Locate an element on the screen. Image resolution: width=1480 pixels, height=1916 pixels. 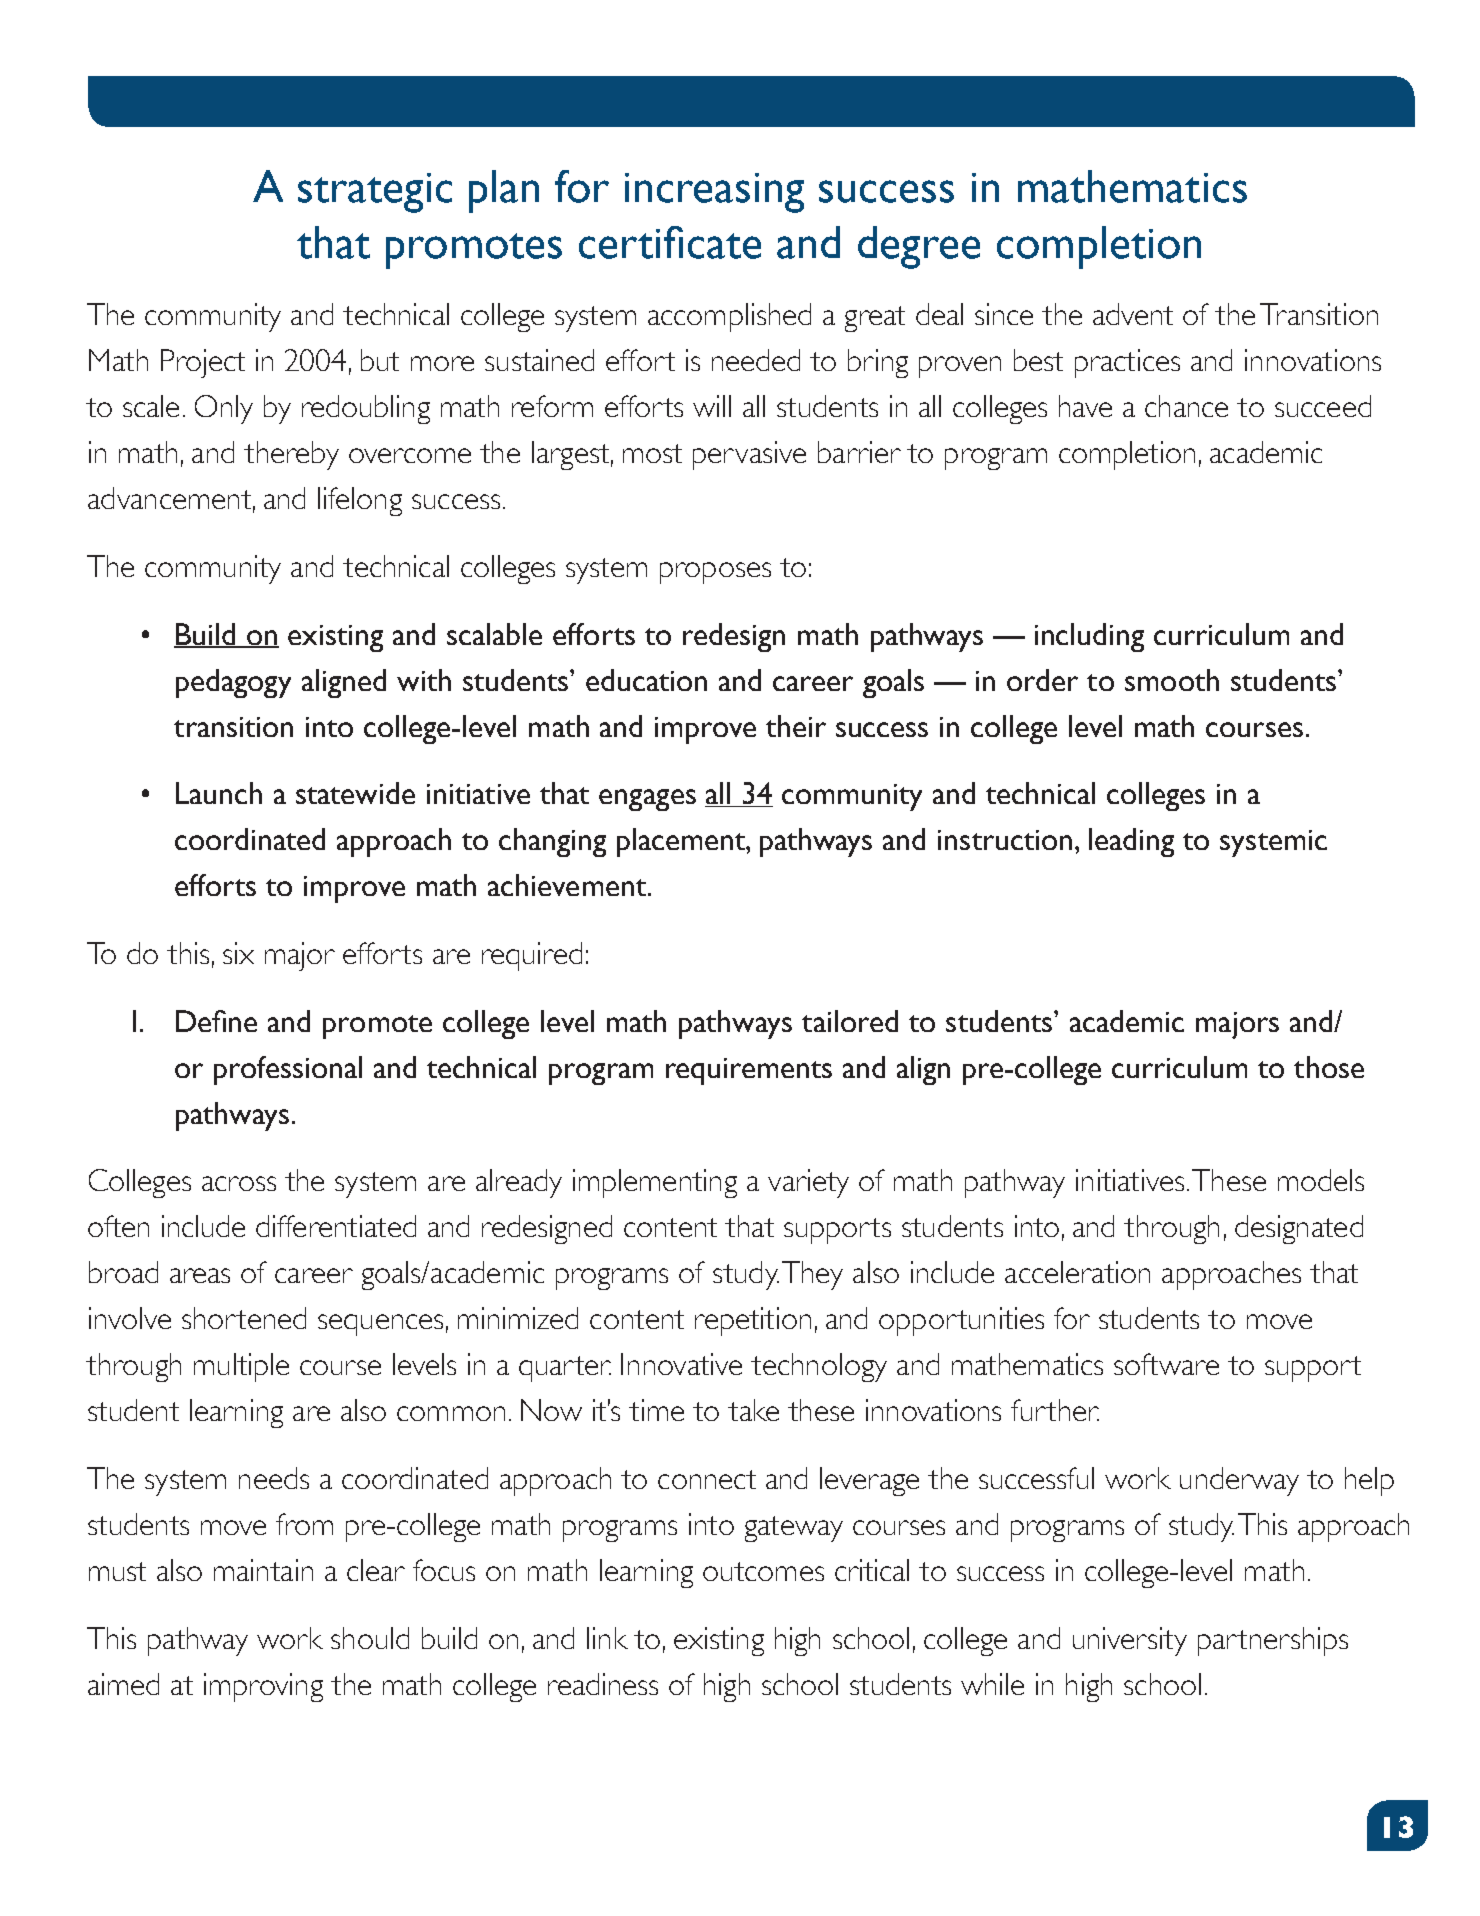
professional is located at coordinates (288, 1070).
